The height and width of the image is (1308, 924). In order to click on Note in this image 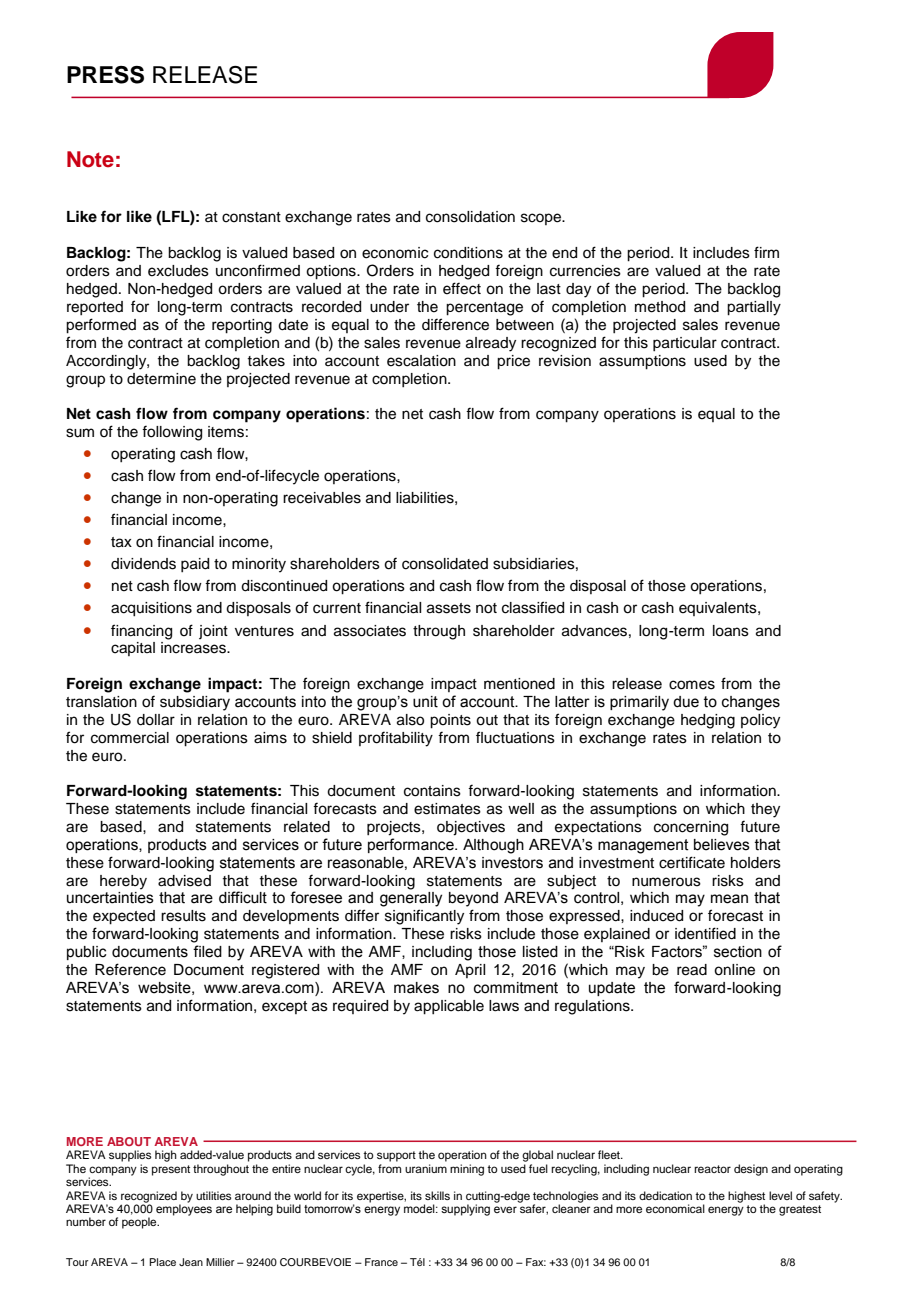, I will do `click(90, 159)`.
